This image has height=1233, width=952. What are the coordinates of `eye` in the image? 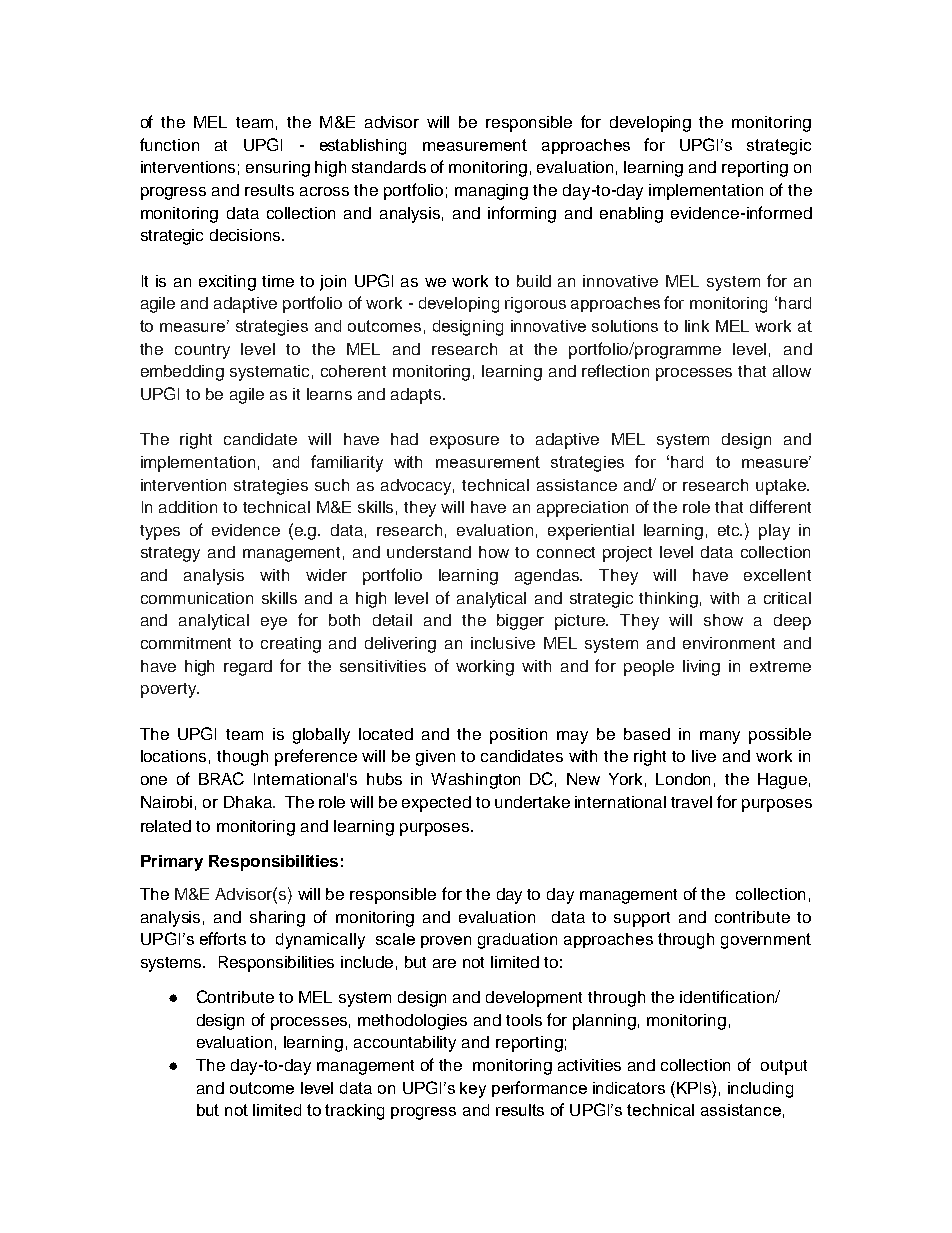 It's located at (274, 623).
